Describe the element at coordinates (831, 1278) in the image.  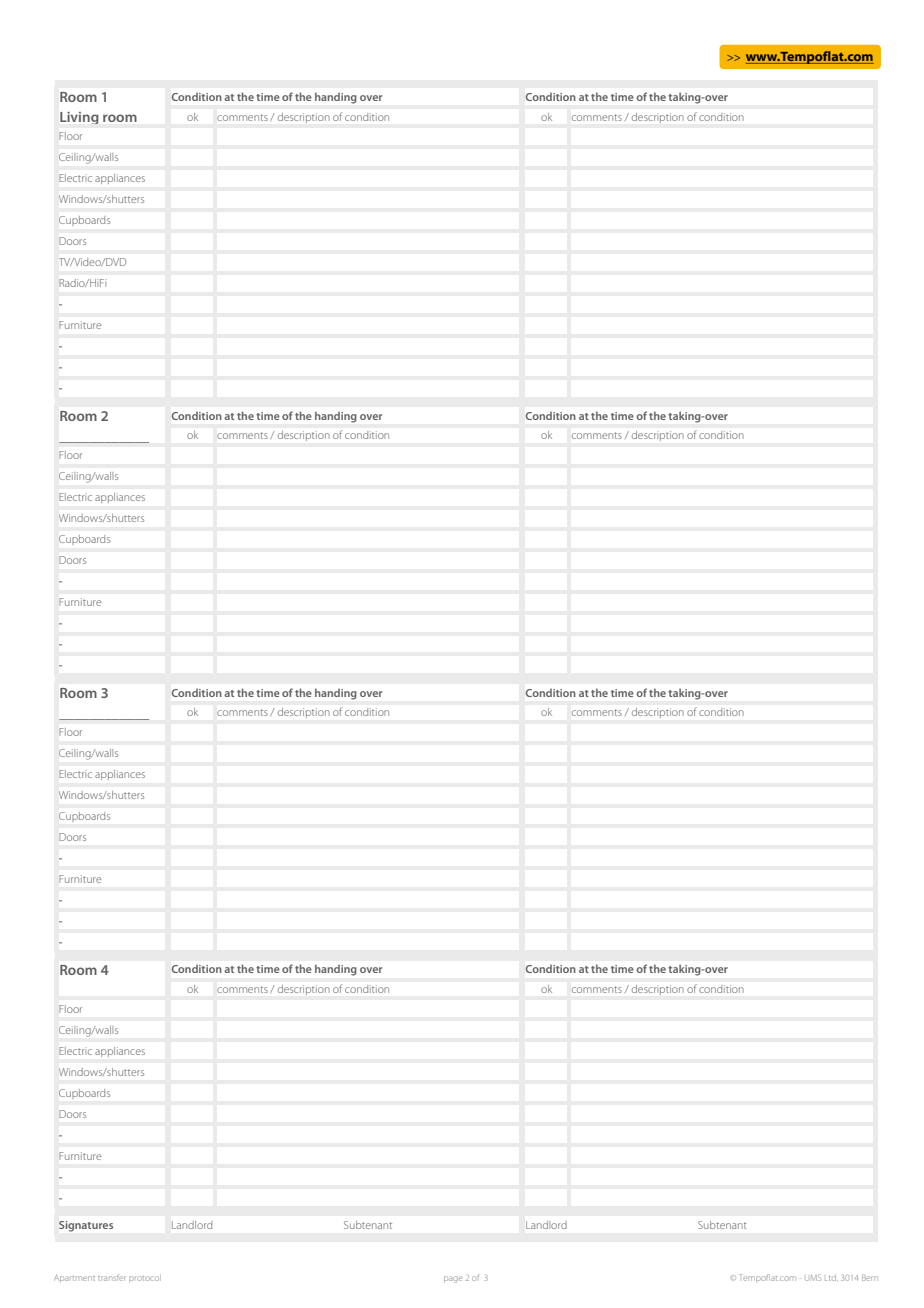
I see `Ltd` at that location.
